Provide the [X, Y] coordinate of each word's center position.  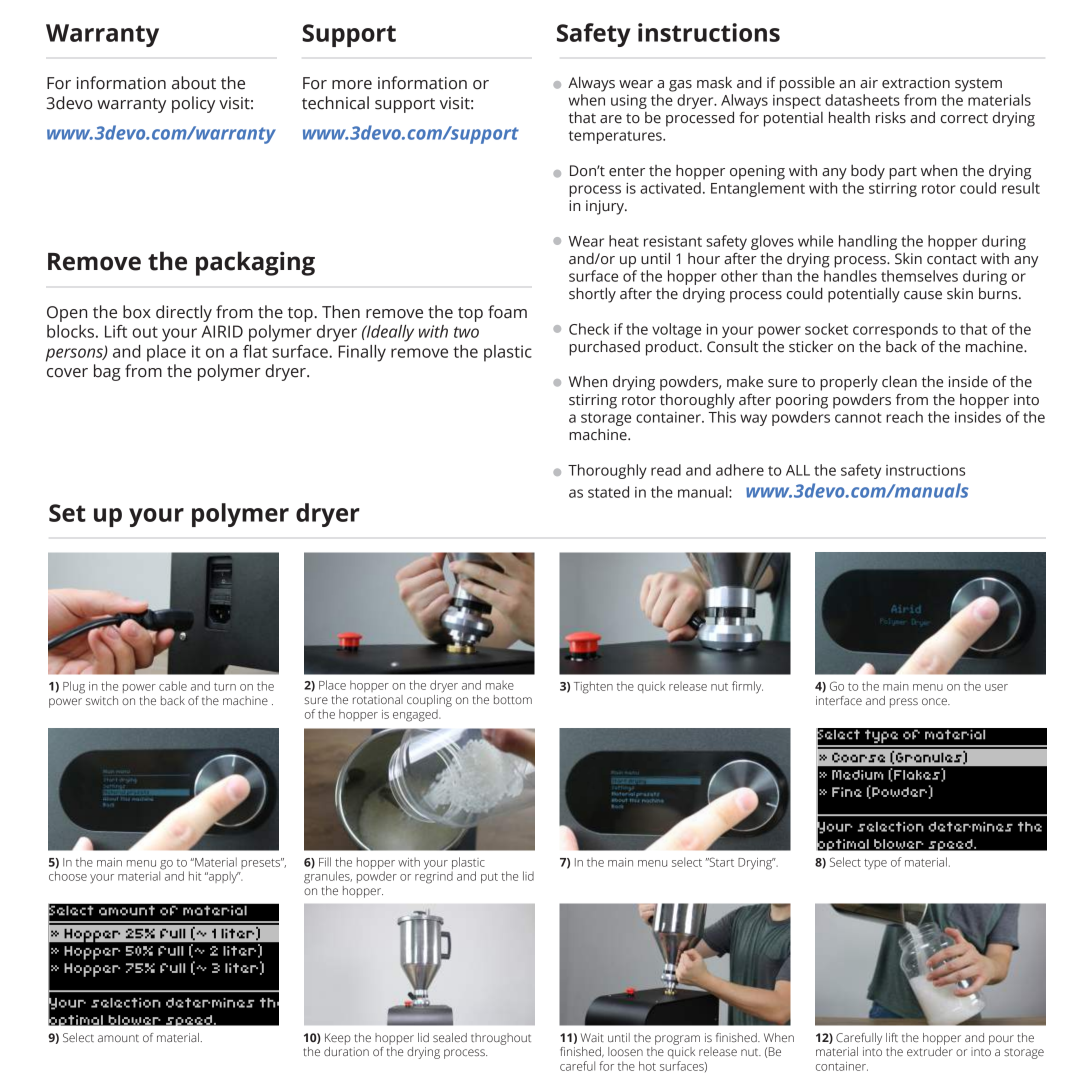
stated [608, 492]
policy [193, 104]
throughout [501, 1039]
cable [173, 686]
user [996, 687]
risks [891, 117]
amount [118, 1038]
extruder [930, 1051]
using [629, 102]
